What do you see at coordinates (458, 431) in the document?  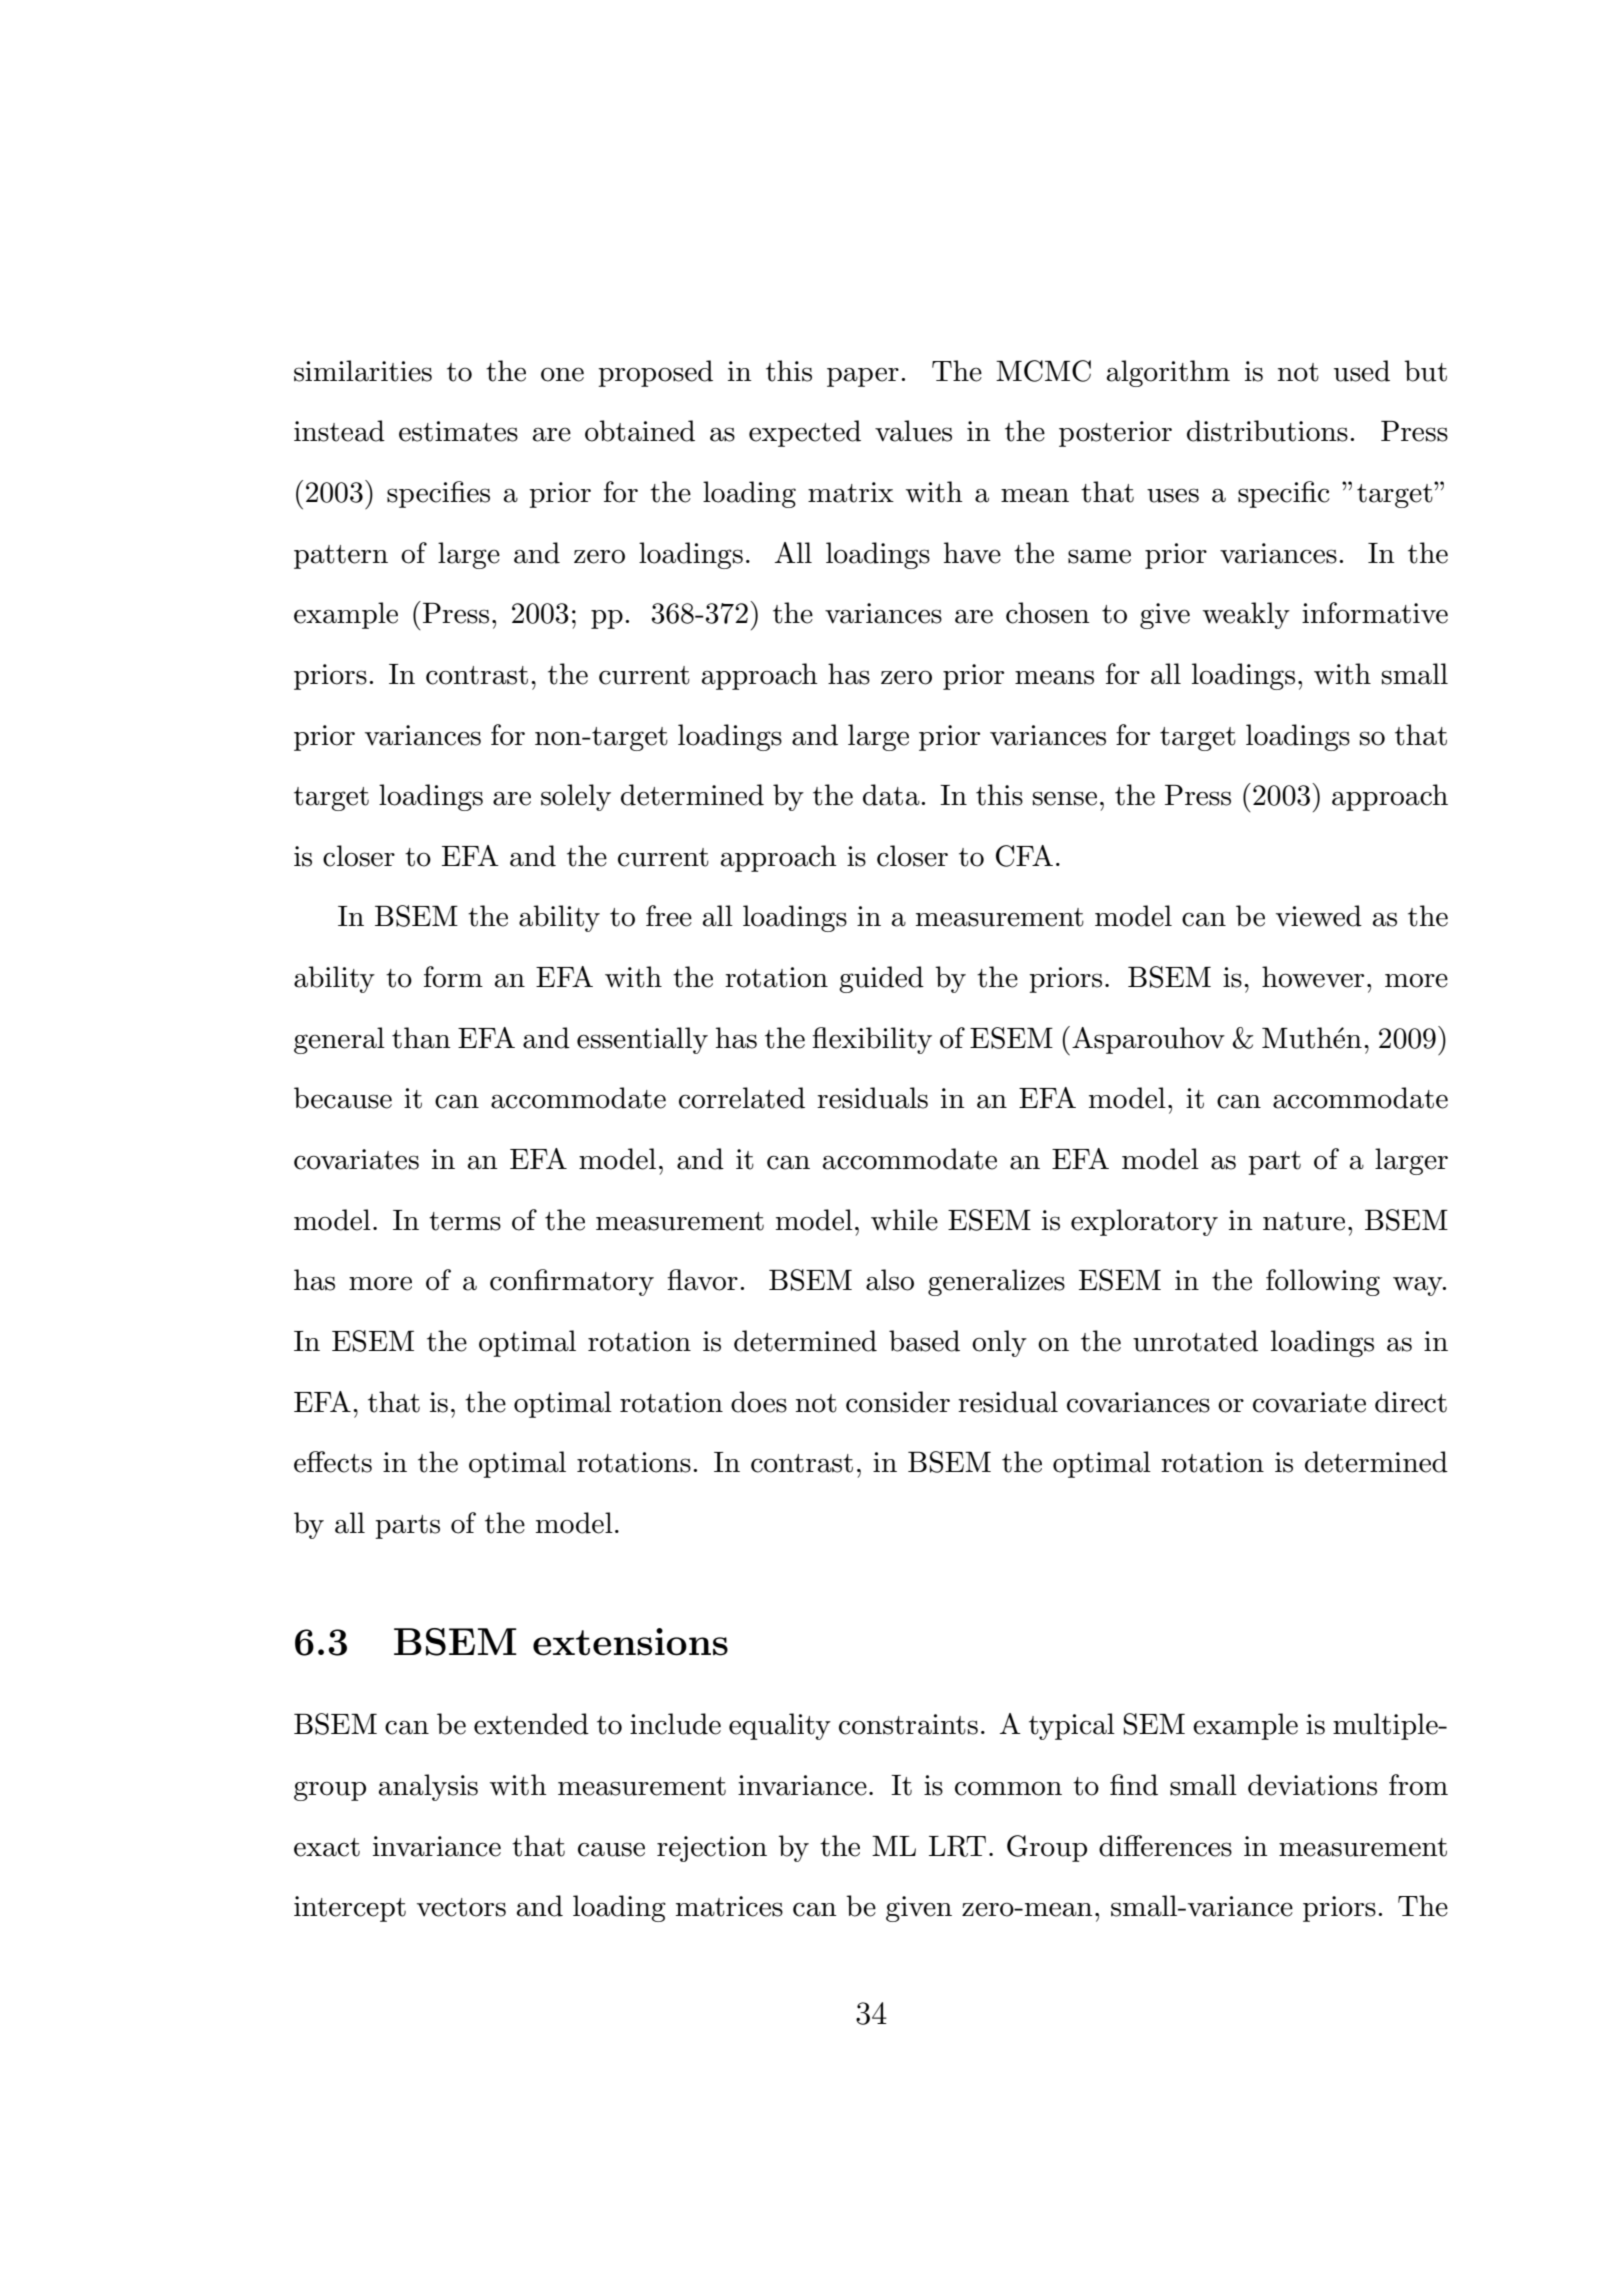 I see `estimates` at bounding box center [458, 431].
